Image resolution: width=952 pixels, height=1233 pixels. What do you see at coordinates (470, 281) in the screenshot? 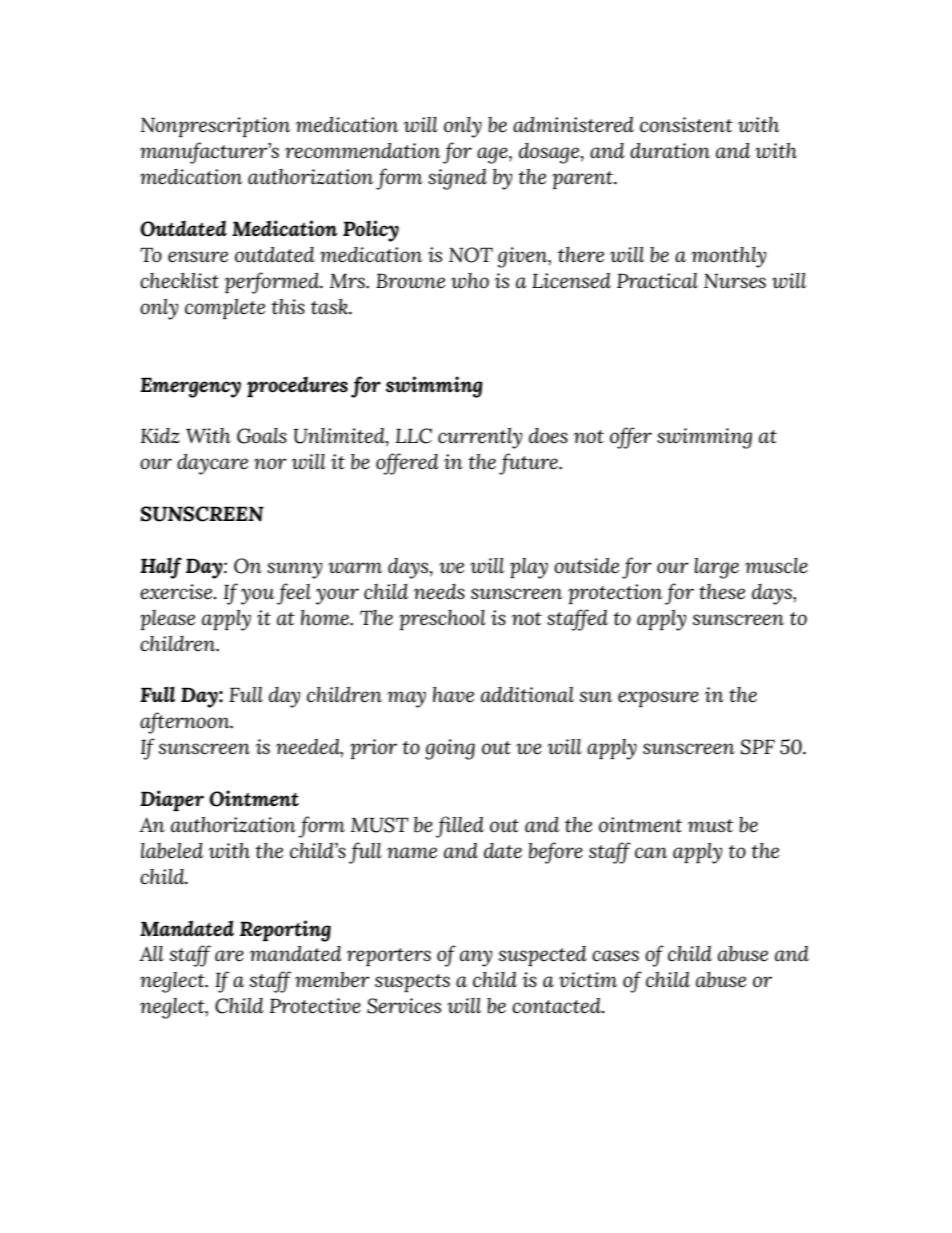
I see `who` at bounding box center [470, 281].
